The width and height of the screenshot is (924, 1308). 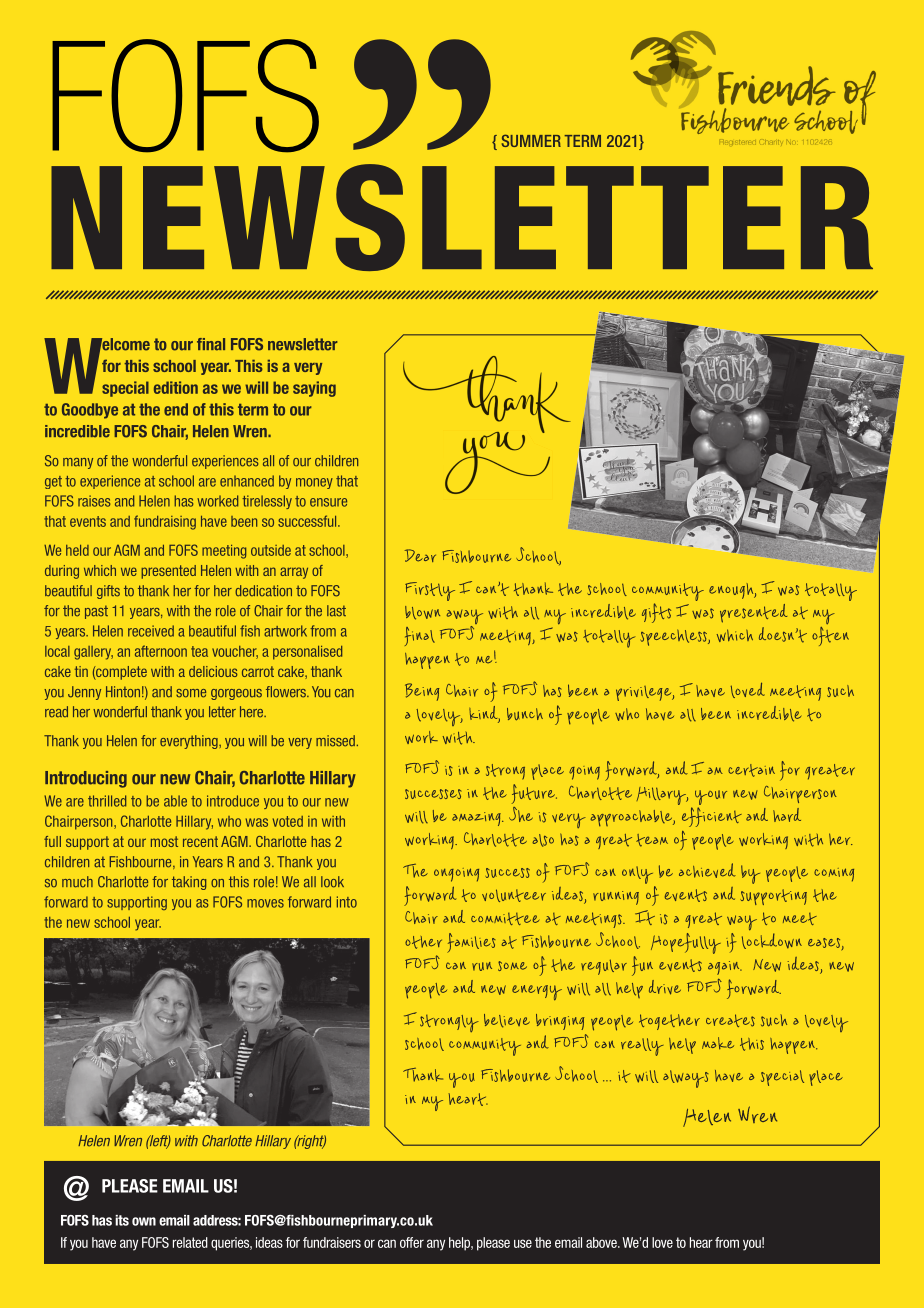 What do you see at coordinates (314, 389) in the screenshot?
I see `saying` at bounding box center [314, 389].
